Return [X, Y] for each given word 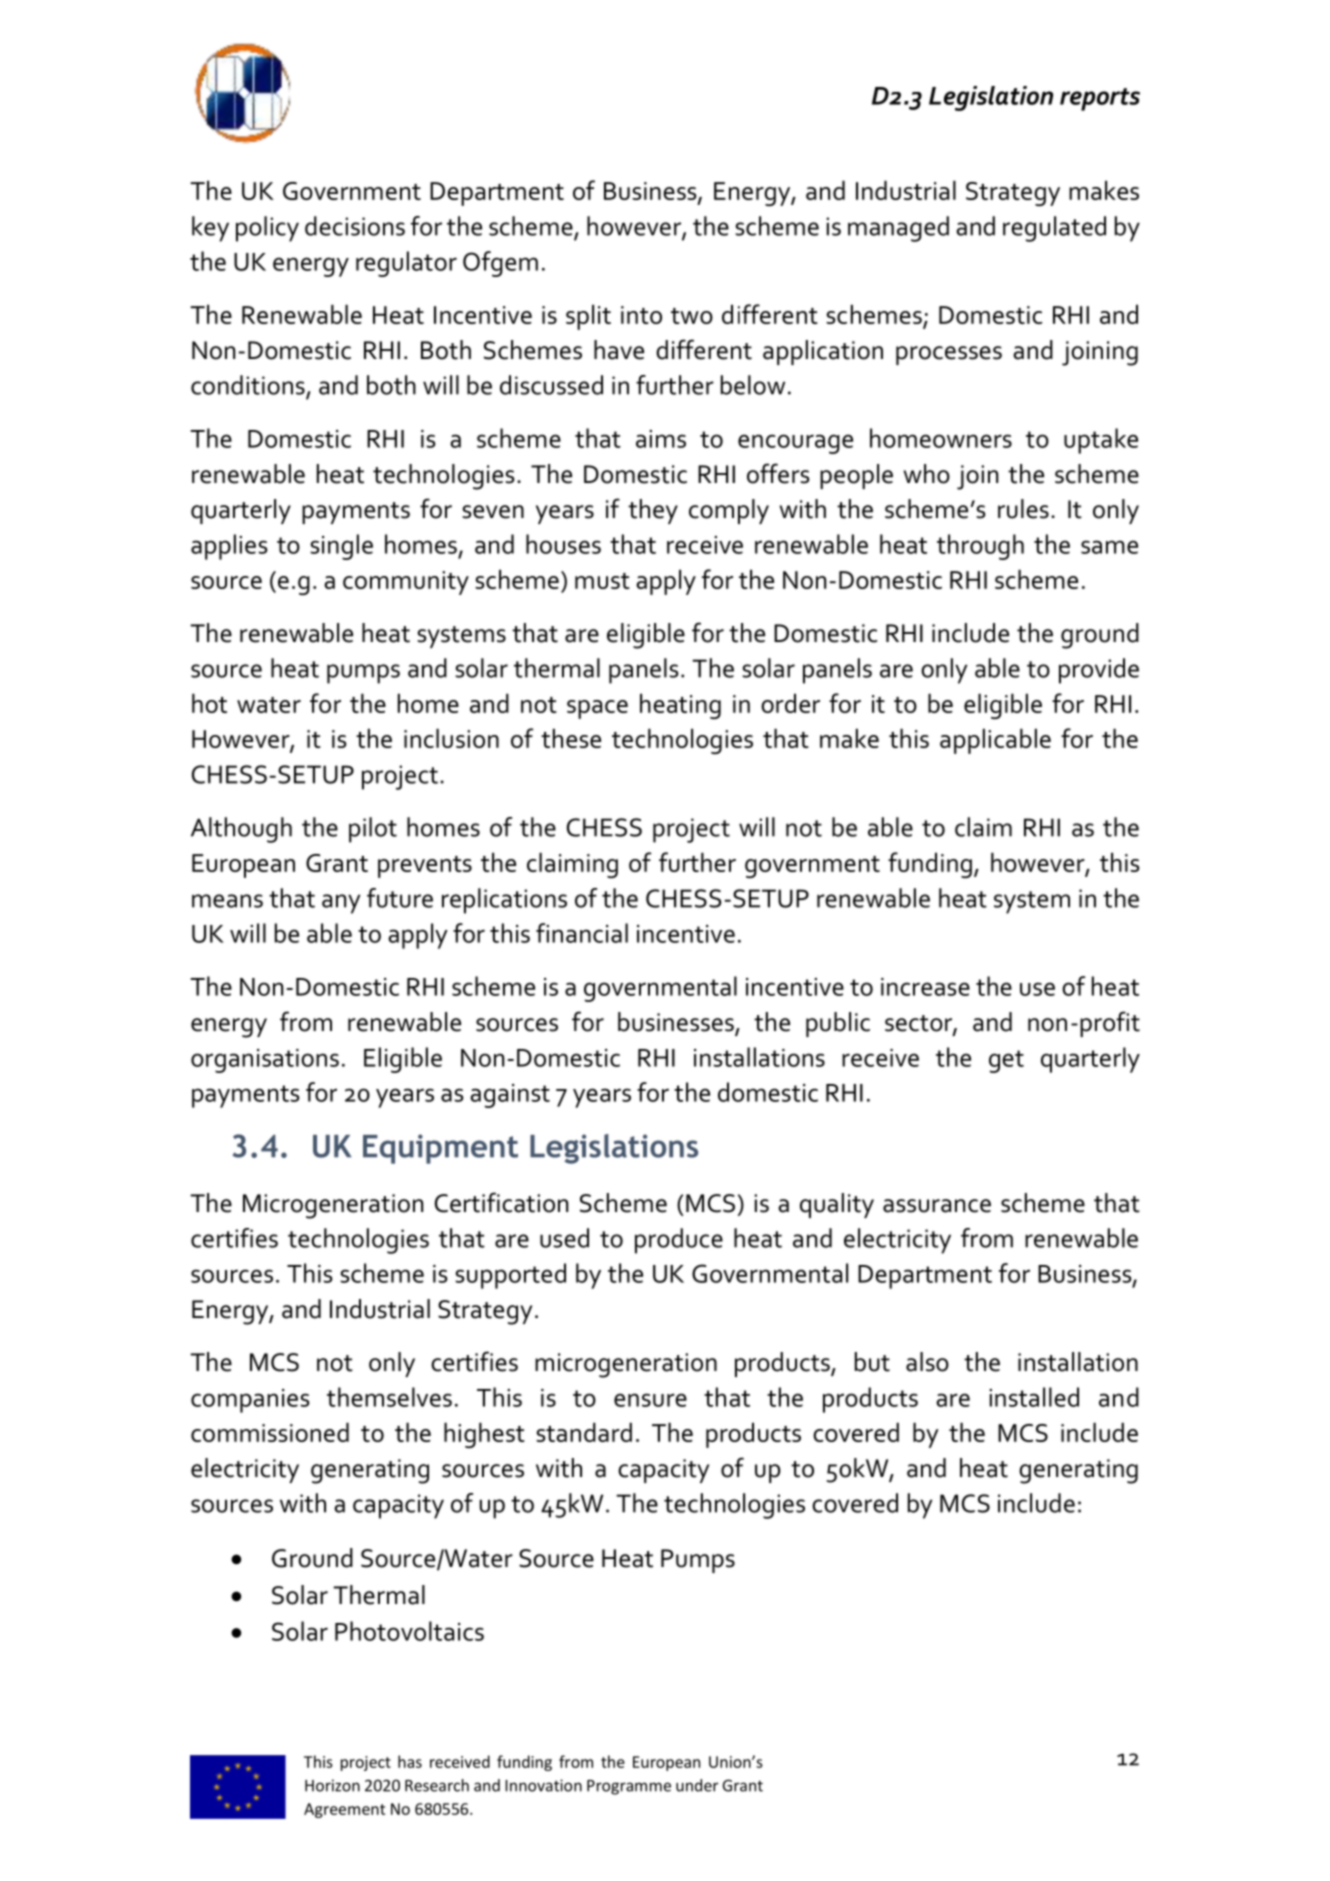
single [341, 547]
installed [1034, 1397]
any [341, 904]
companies [250, 1401]
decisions [355, 226]
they [653, 511]
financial [582, 933]
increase [925, 987]
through [980, 547]
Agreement [344, 1810]
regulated [1054, 229]
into [641, 315]
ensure [650, 1400]
